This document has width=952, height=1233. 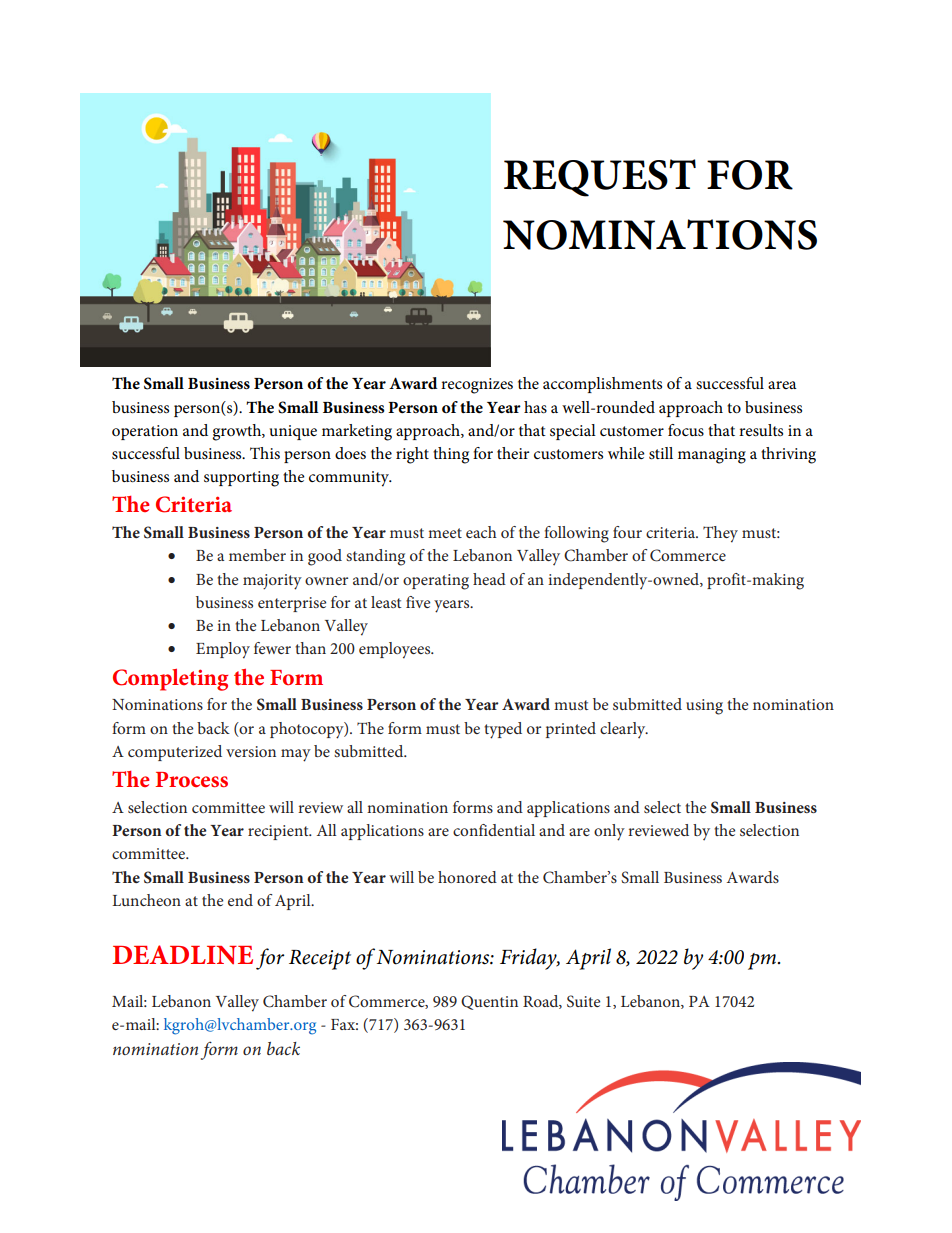 I want to click on managing, so click(x=712, y=456).
